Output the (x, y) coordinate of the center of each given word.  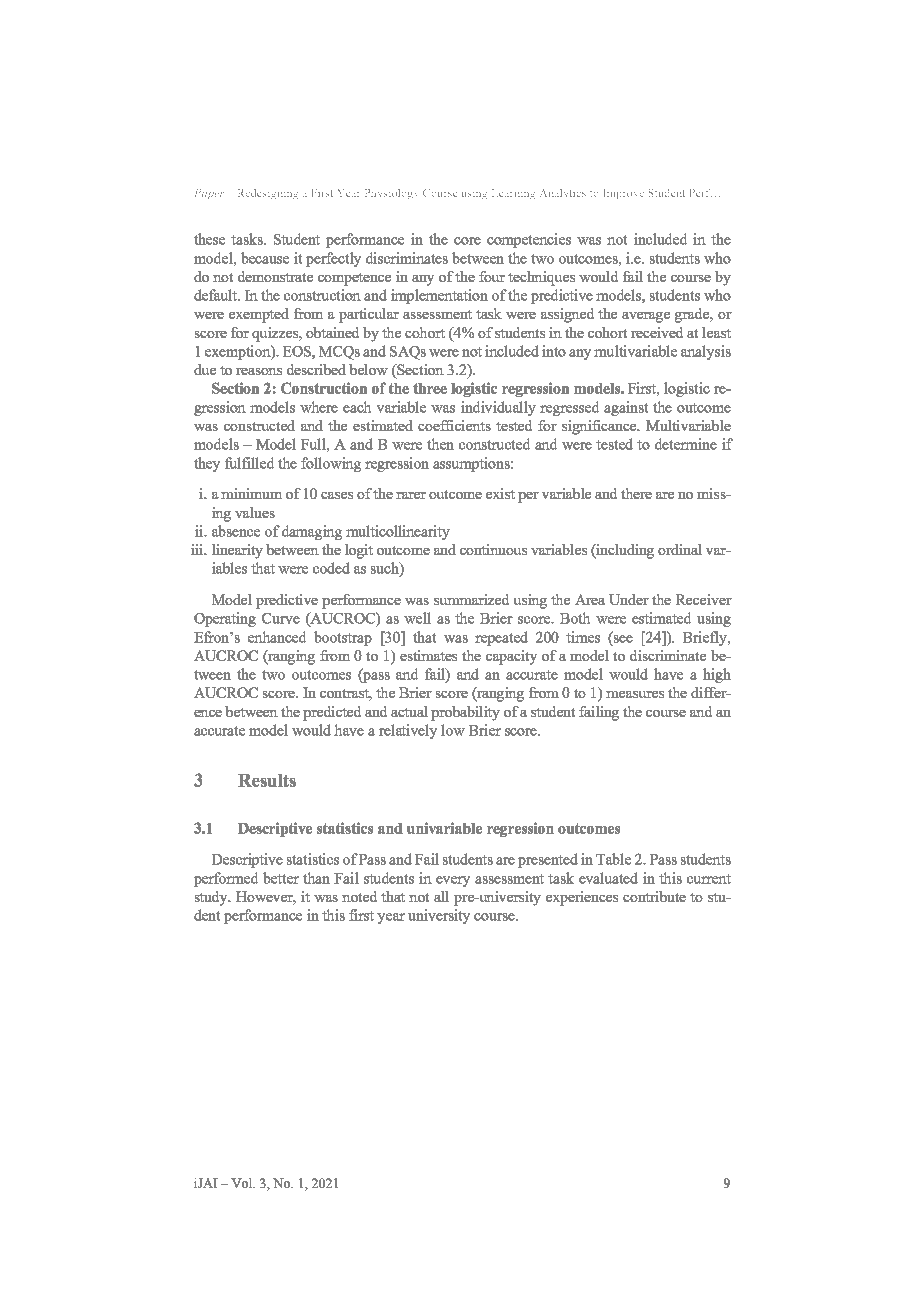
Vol (243, 1183)
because (265, 258)
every (453, 881)
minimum (251, 493)
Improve (623, 194)
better (281, 878)
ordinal (680, 549)
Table (613, 859)
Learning (513, 194)
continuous (493, 549)
